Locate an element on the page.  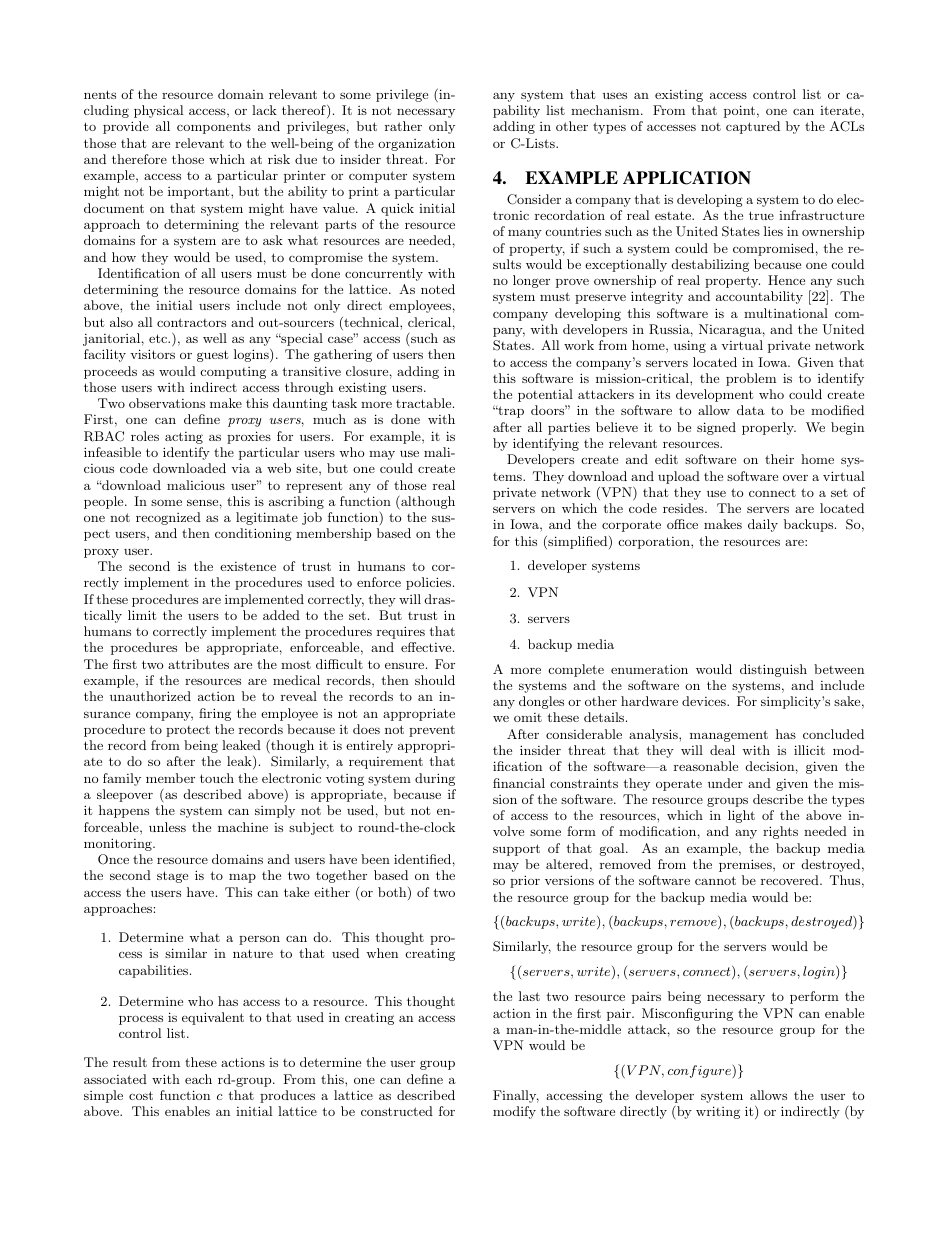
organization is located at coordinates (416, 144).
